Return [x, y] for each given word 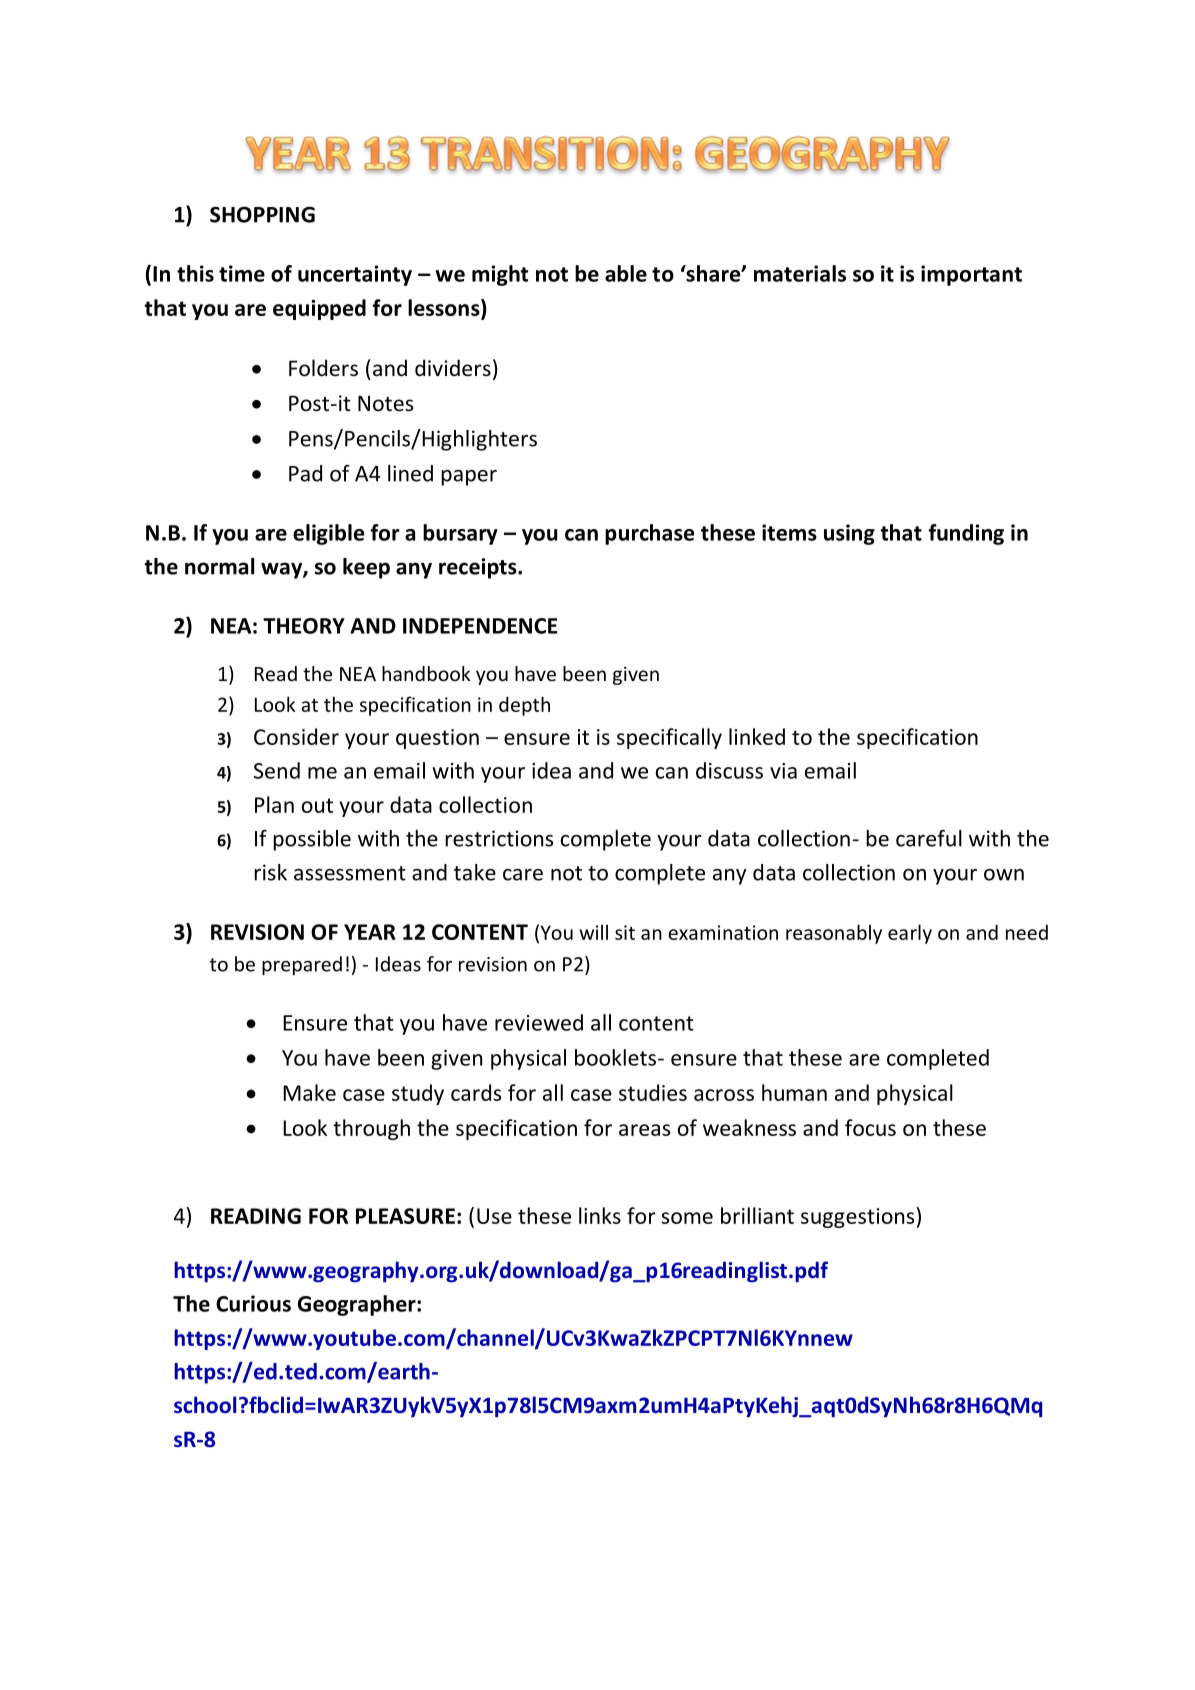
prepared [302, 965]
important [971, 275]
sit [625, 932]
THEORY [304, 626]
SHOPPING [262, 214]
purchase [649, 534]
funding [966, 534]
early [910, 934]
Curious [253, 1303]
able [626, 273]
